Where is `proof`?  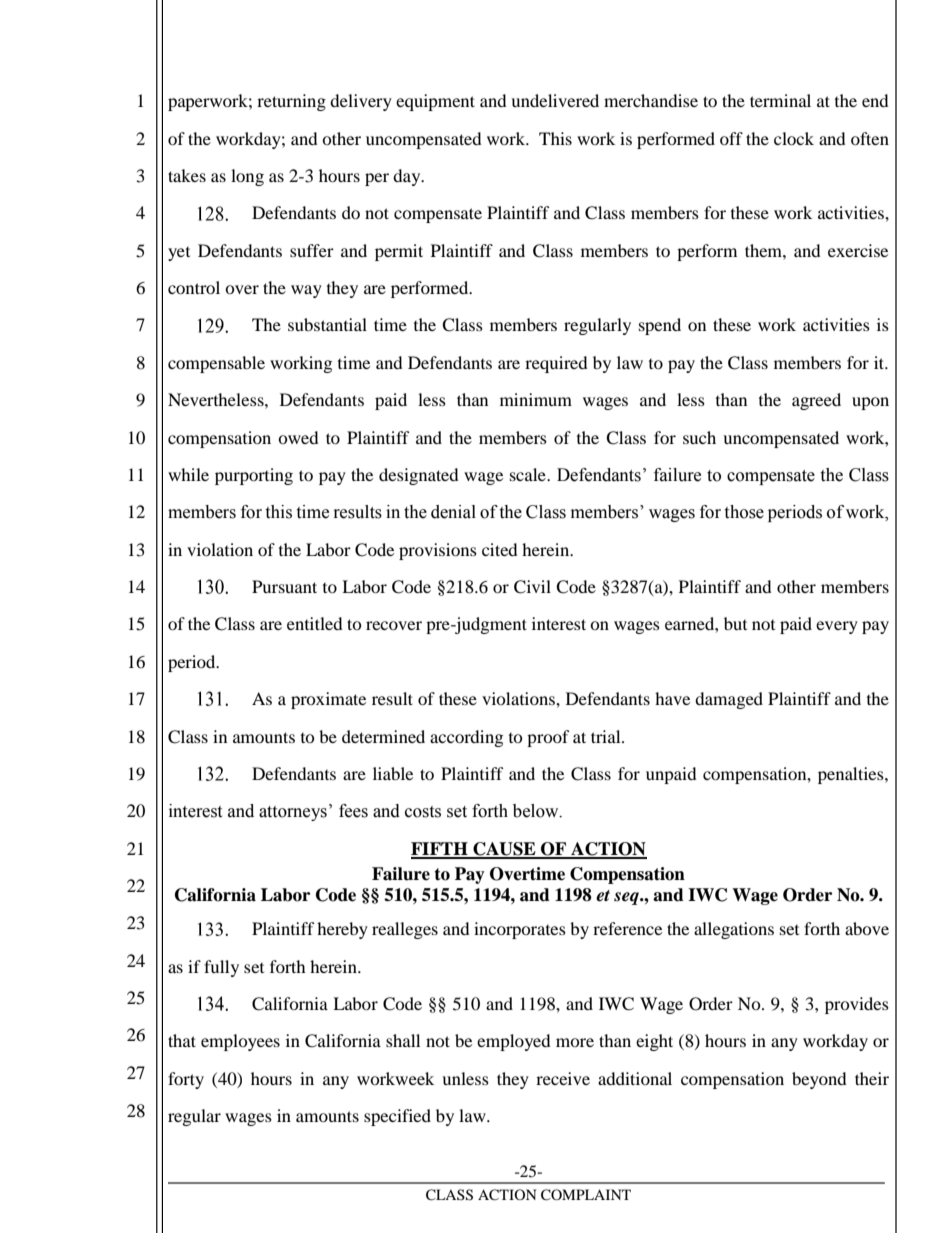 proof is located at coordinates (548, 738).
